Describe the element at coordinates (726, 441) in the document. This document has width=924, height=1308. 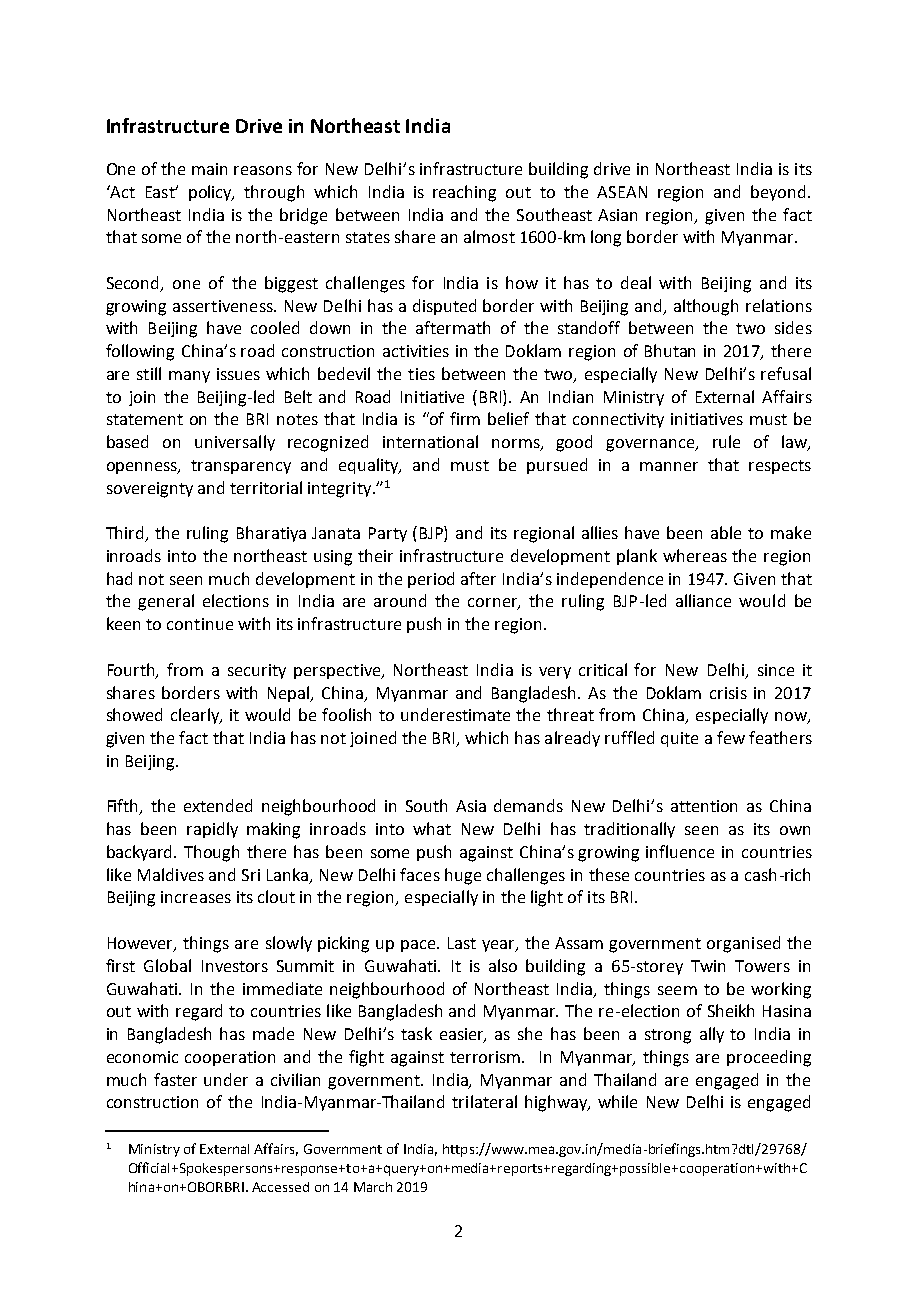
I see `rule` at that location.
